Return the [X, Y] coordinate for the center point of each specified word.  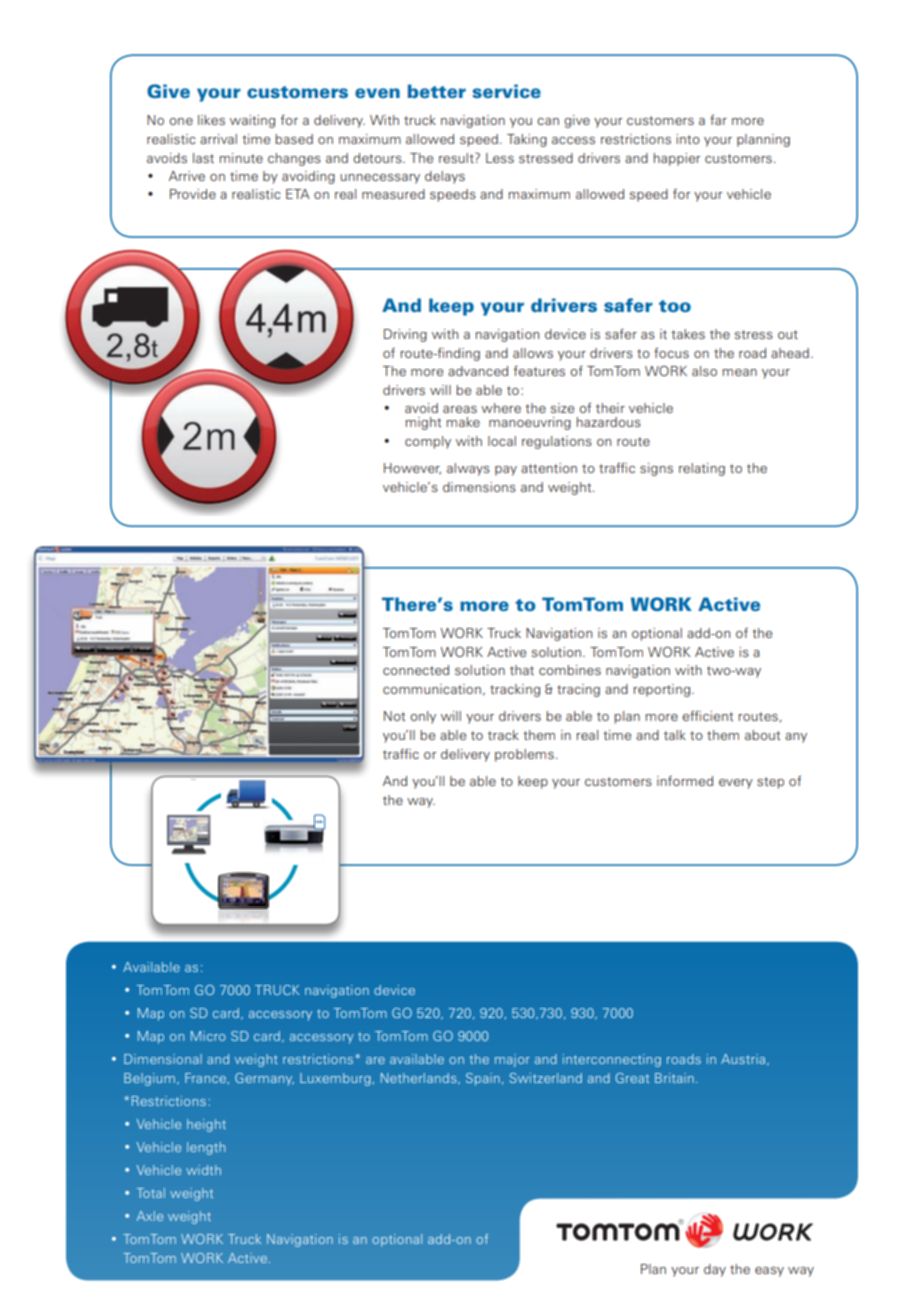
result [457, 158]
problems [524, 755]
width [203, 1170]
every [736, 784]
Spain [483, 1079]
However [412, 469]
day [715, 1270]
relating [702, 469]
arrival [218, 139]
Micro [208, 1036]
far [718, 119]
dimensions [479, 487]
